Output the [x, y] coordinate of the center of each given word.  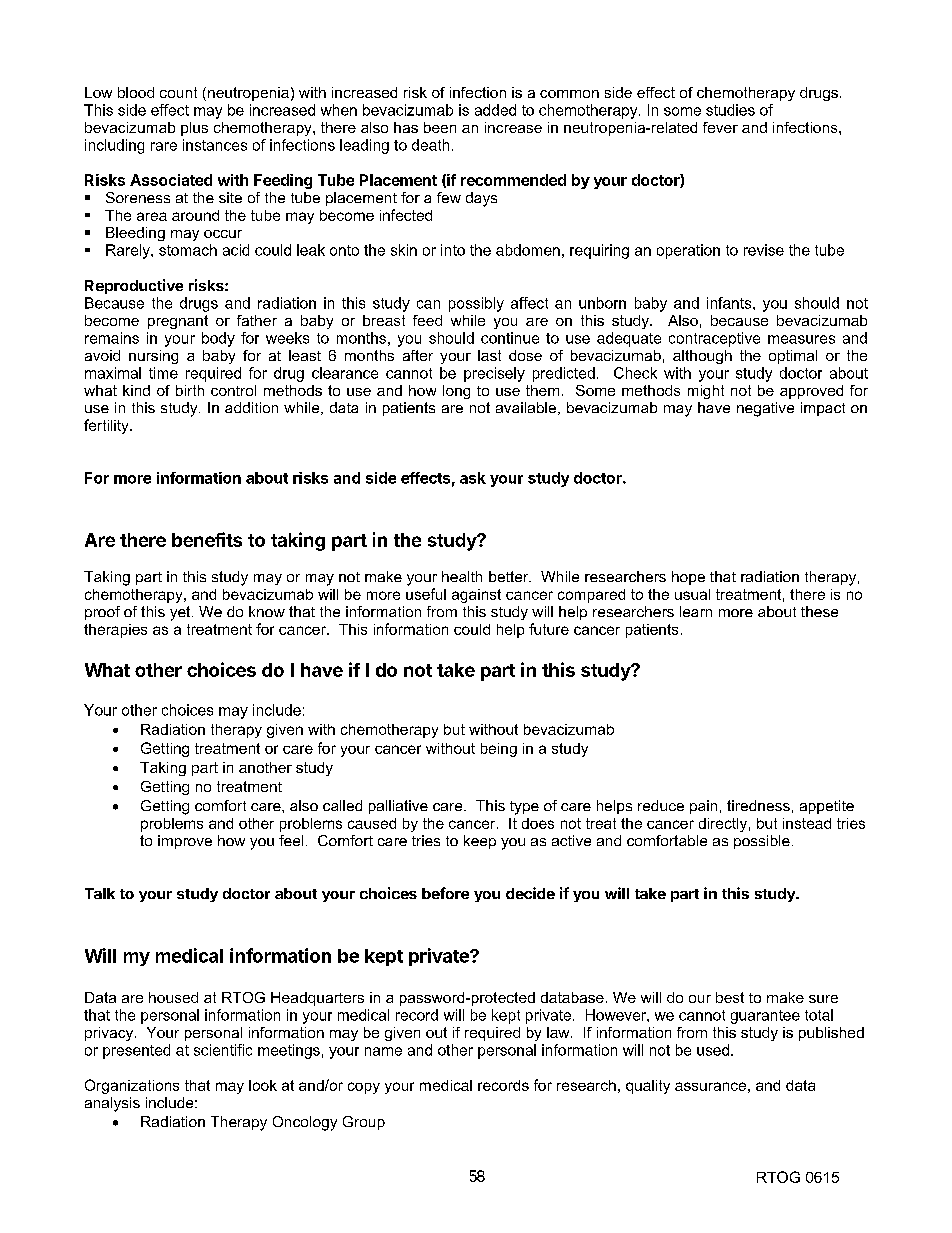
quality [648, 1087]
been [440, 127]
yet [181, 613]
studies [730, 110]
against [476, 596]
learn [696, 611]
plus [194, 129]
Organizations [132, 1086]
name [383, 1051]
